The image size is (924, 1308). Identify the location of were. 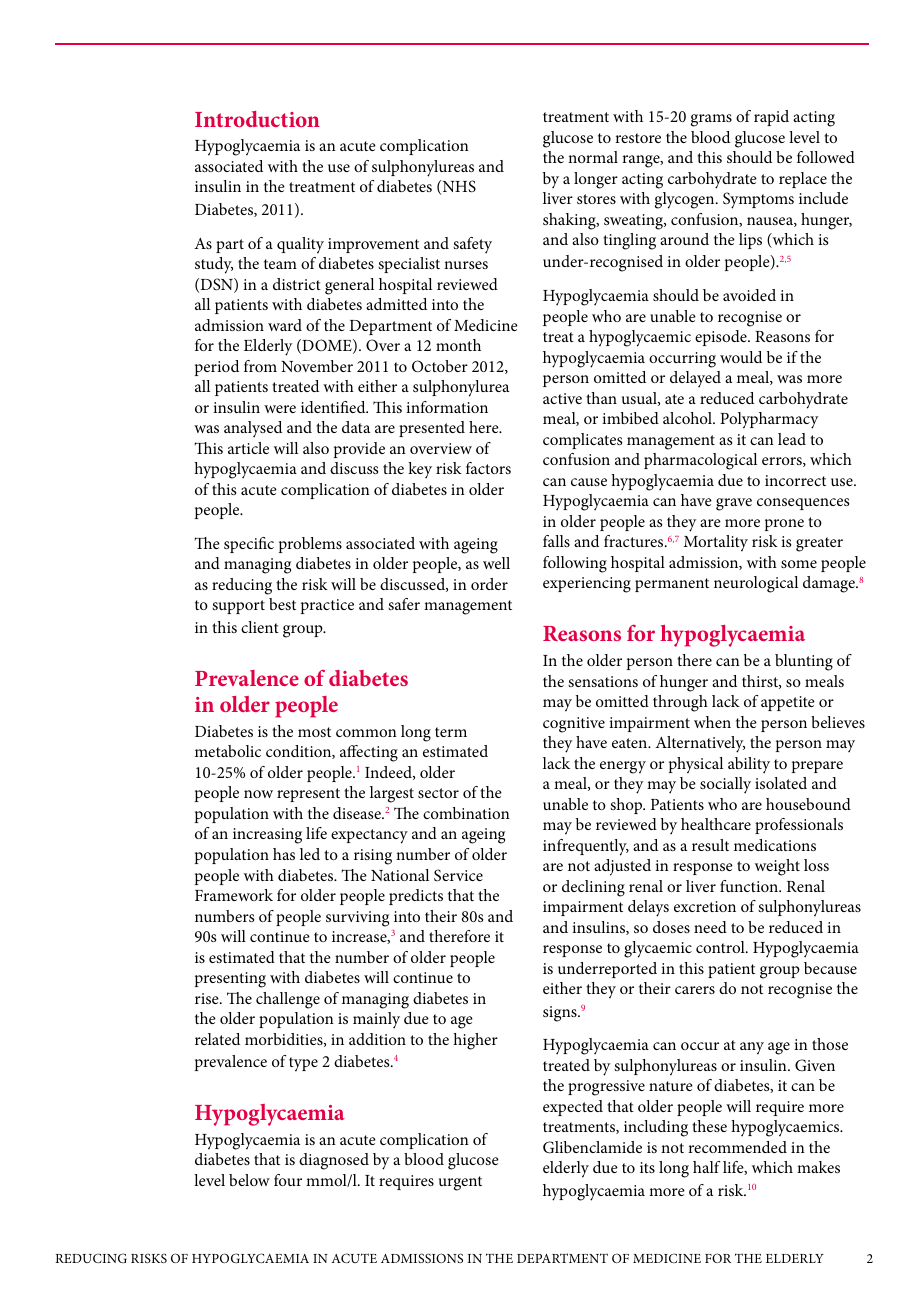
(280, 409).
